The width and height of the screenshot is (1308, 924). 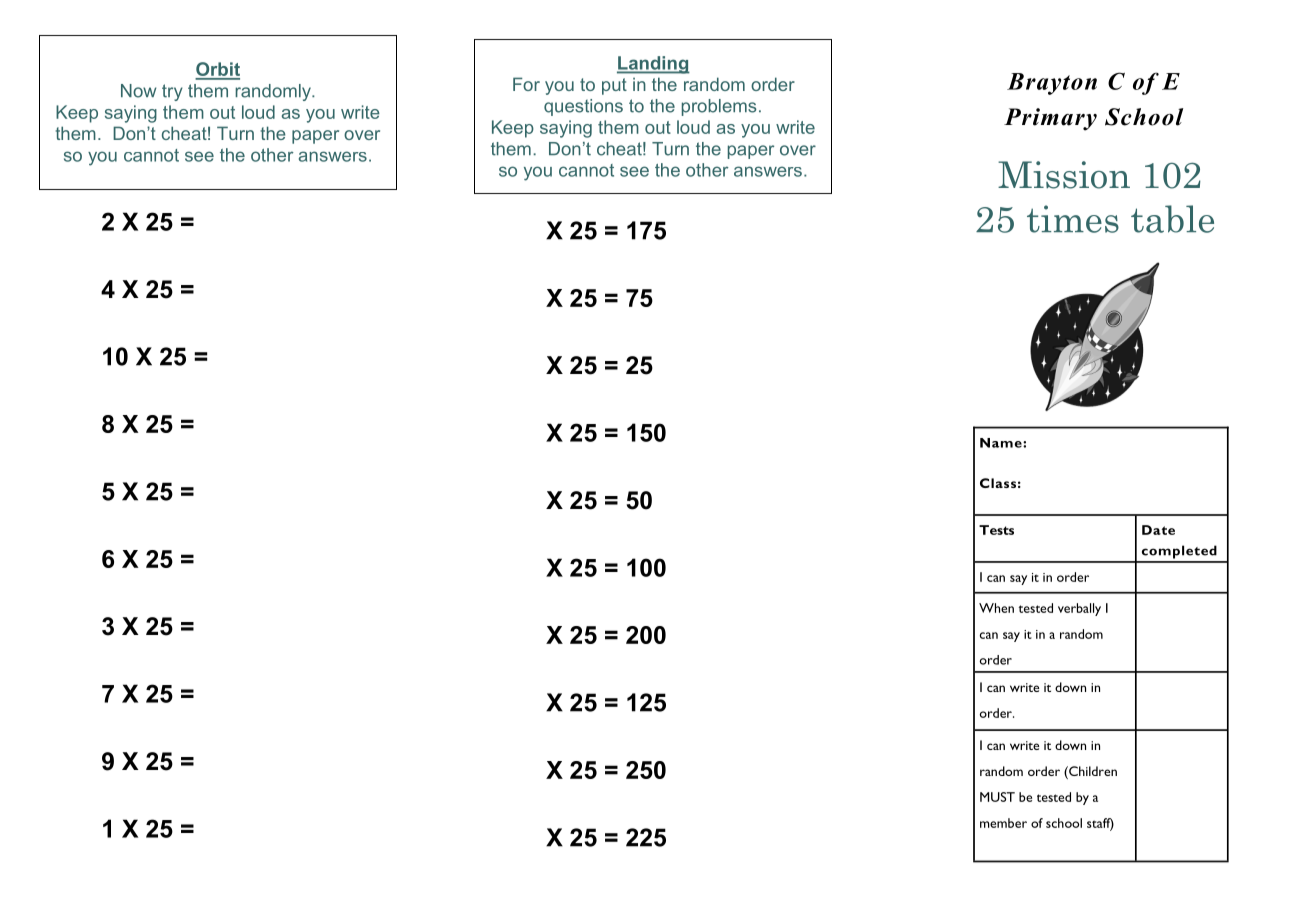 I want to click on Date, so click(x=1158, y=530).
